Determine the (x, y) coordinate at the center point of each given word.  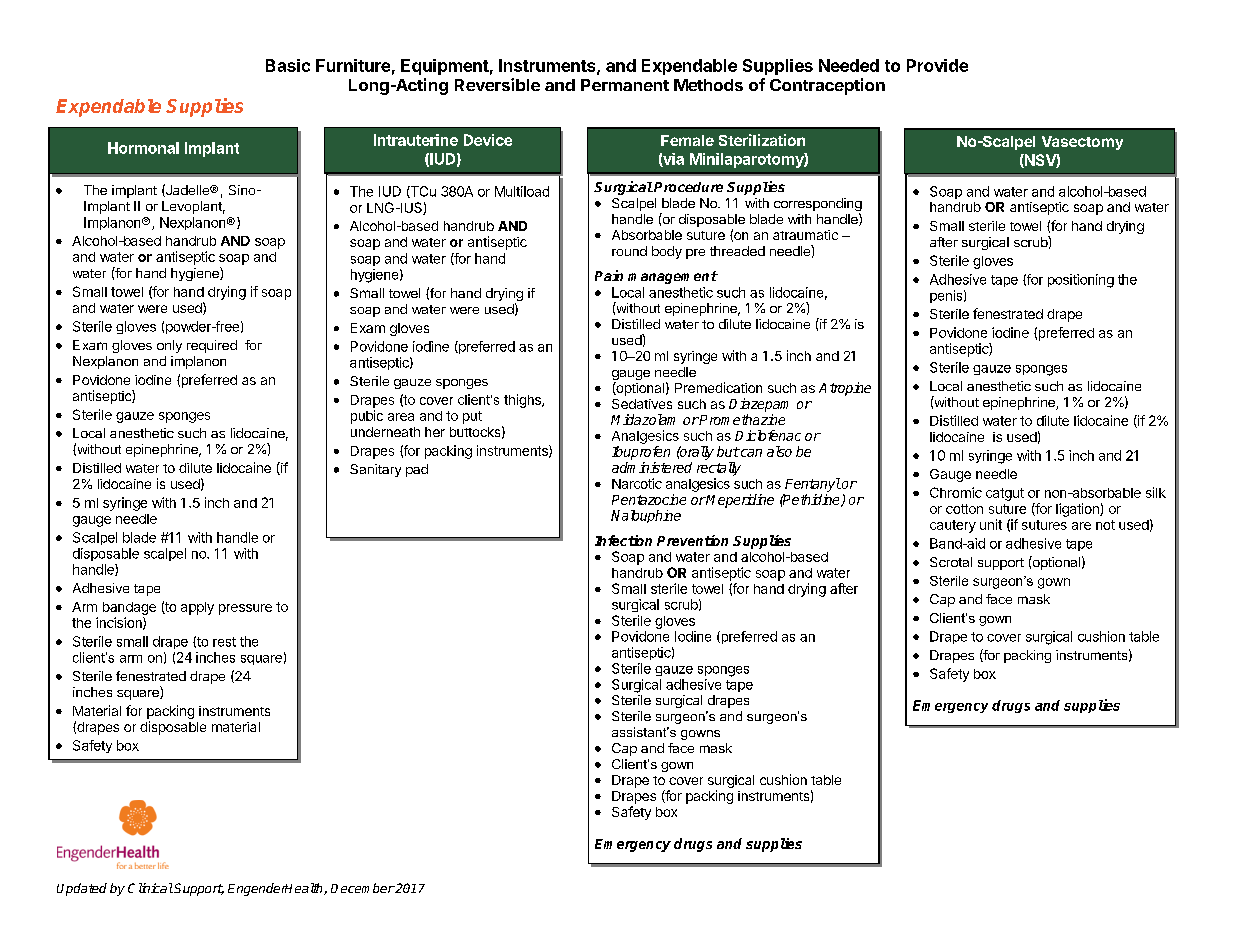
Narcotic (637, 483)
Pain (609, 275)
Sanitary (375, 470)
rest (224, 642)
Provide (937, 65)
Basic (288, 65)
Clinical (150, 888)
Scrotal (951, 562)
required (212, 346)
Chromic (956, 492)
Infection (623, 540)
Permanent (625, 85)
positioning (1081, 281)
